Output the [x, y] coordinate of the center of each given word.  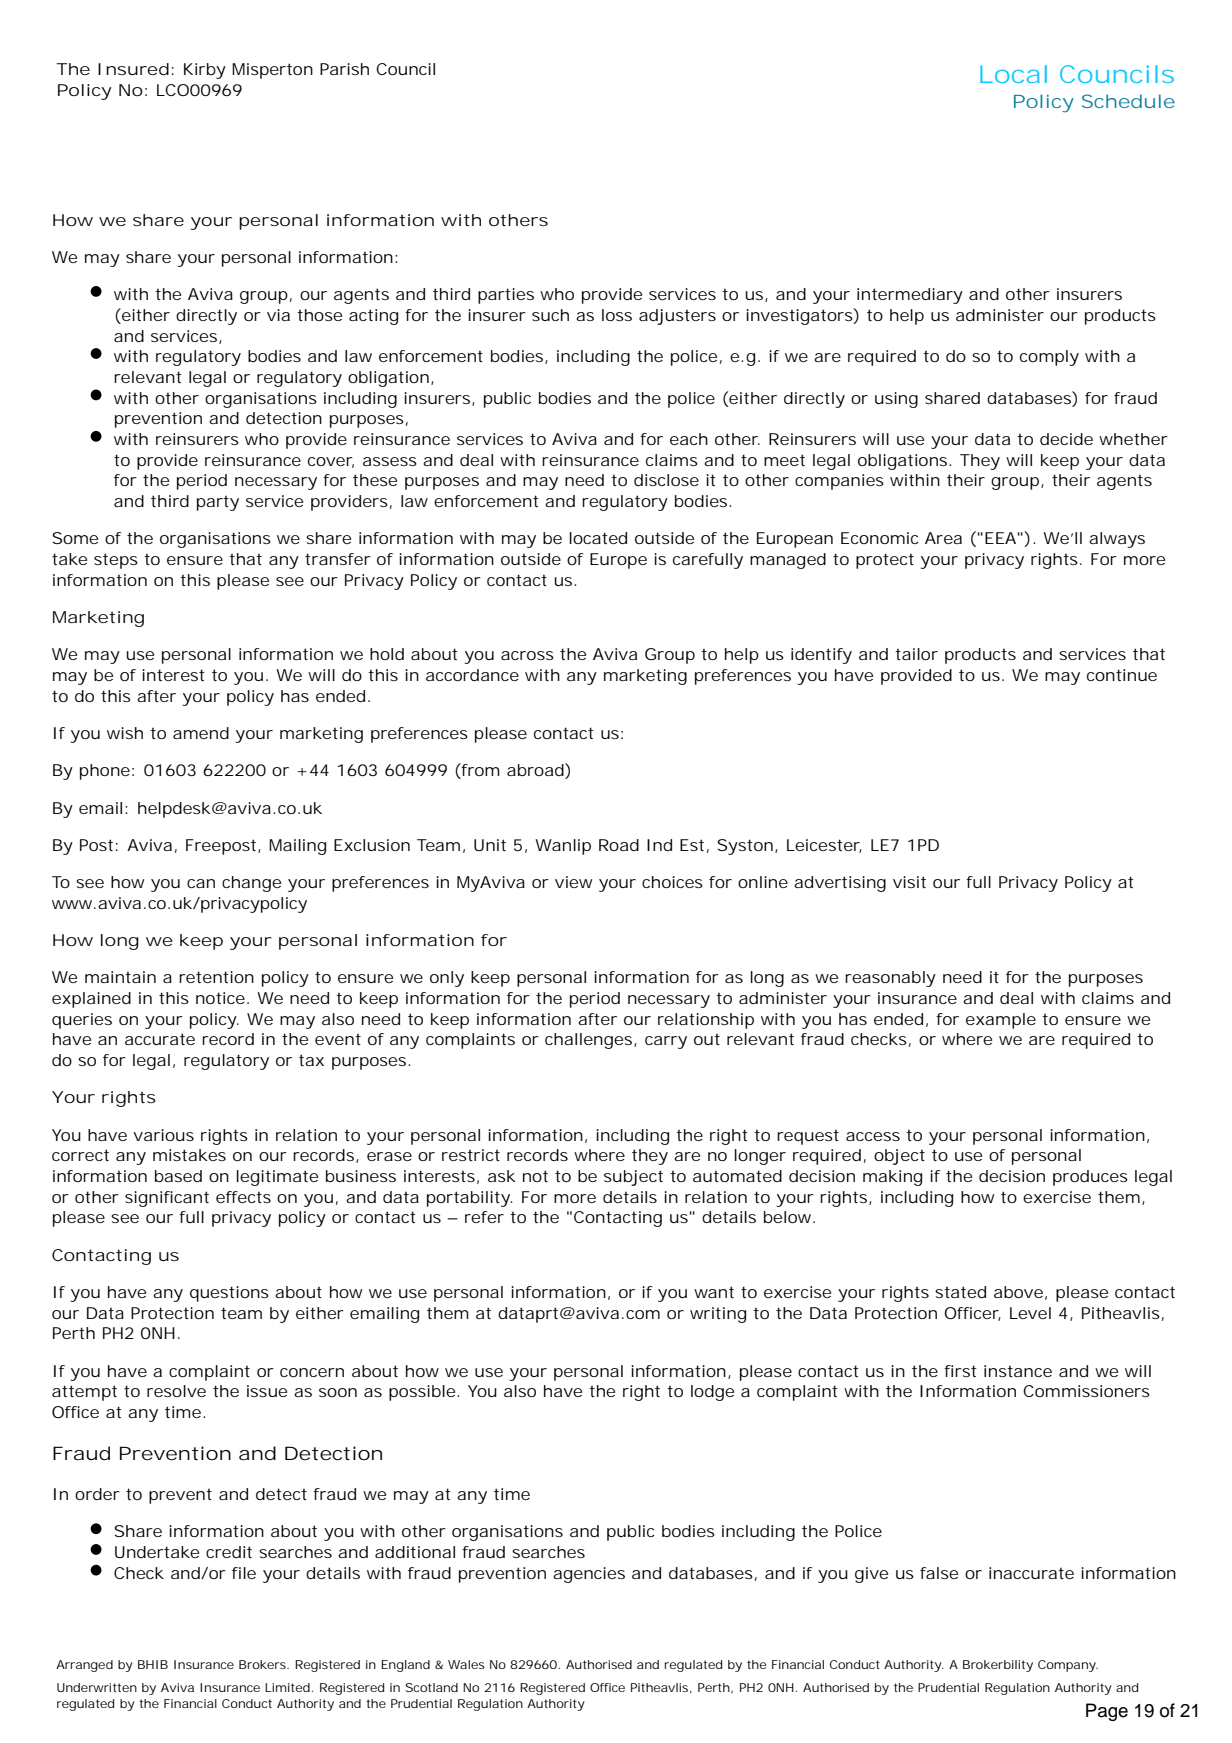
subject [633, 1178]
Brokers [263, 1664]
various [163, 1135]
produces [1090, 1178]
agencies [589, 1575]
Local [1013, 74]
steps [116, 561]
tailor [916, 654]
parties [506, 296]
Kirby [205, 71]
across [527, 655]
